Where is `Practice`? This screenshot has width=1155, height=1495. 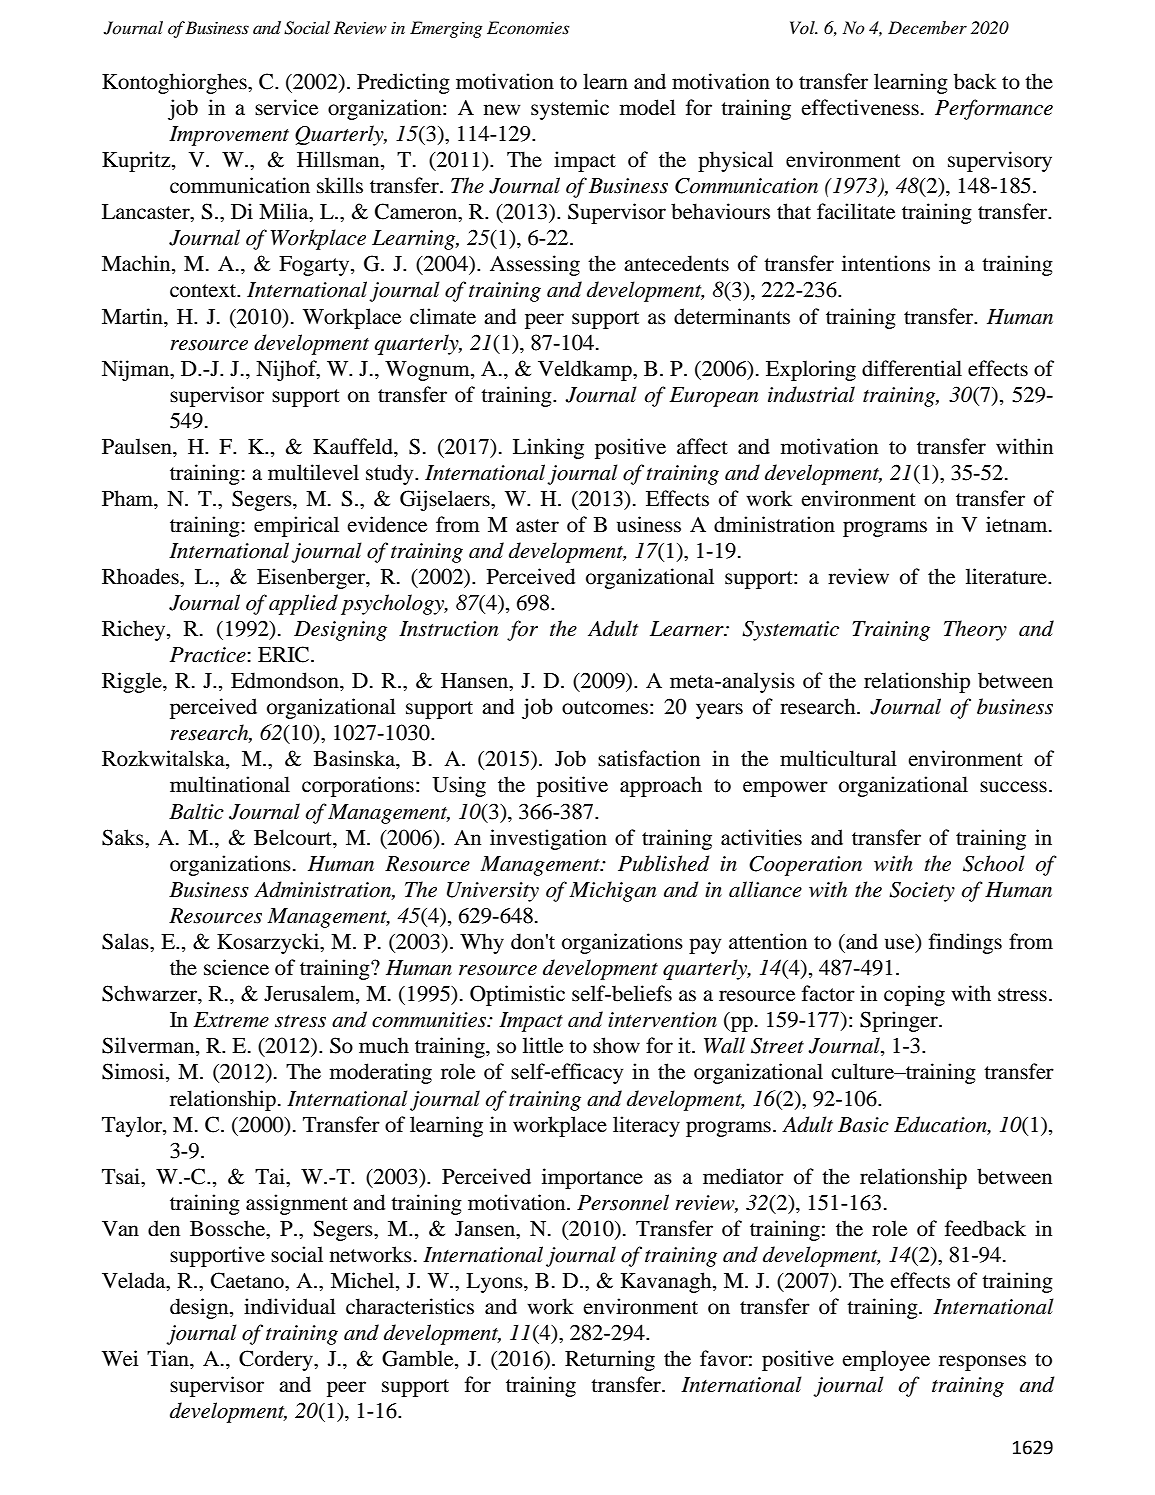
Practice is located at coordinates (209, 655).
